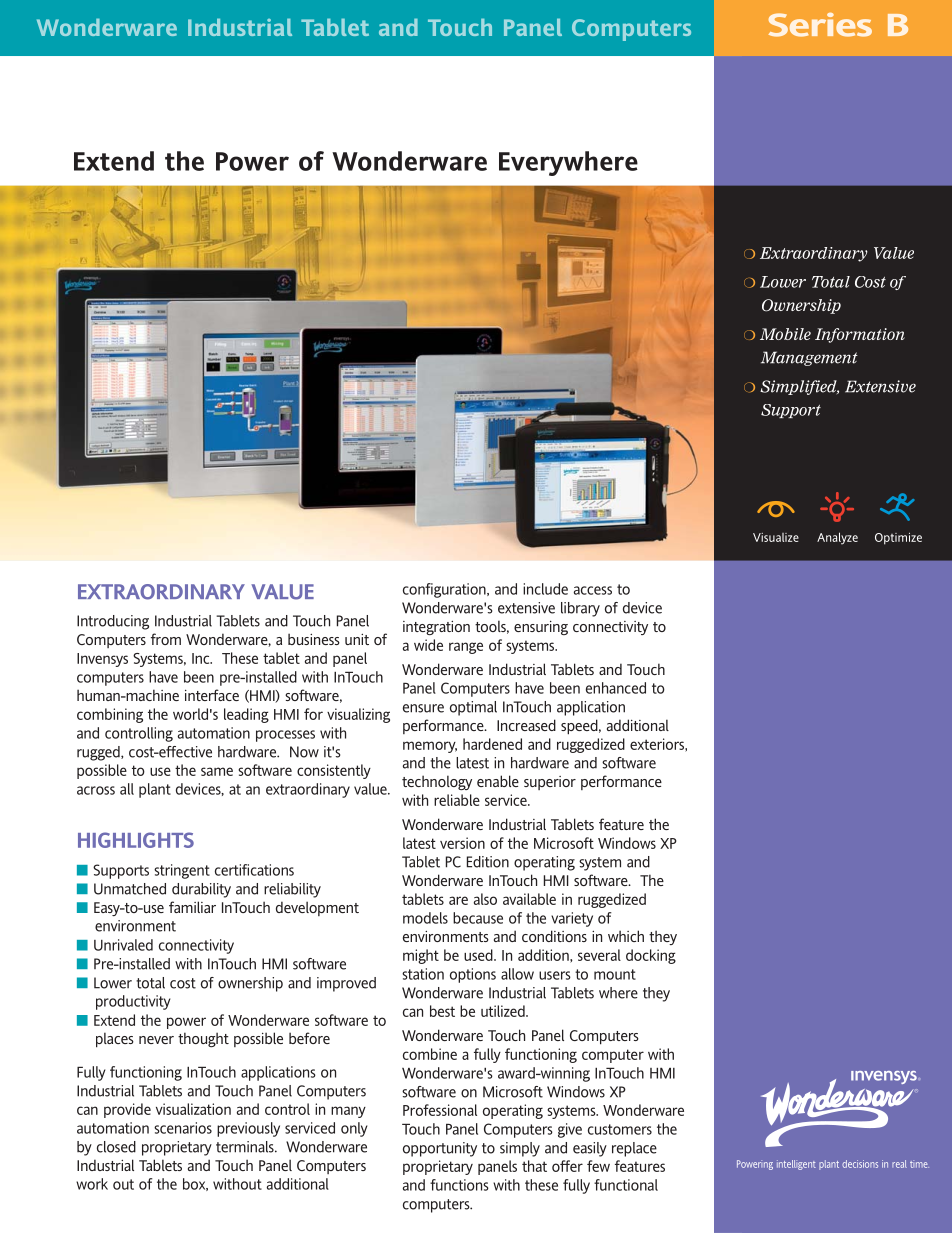 The image size is (952, 1233). I want to click on Mobile, so click(785, 334).
